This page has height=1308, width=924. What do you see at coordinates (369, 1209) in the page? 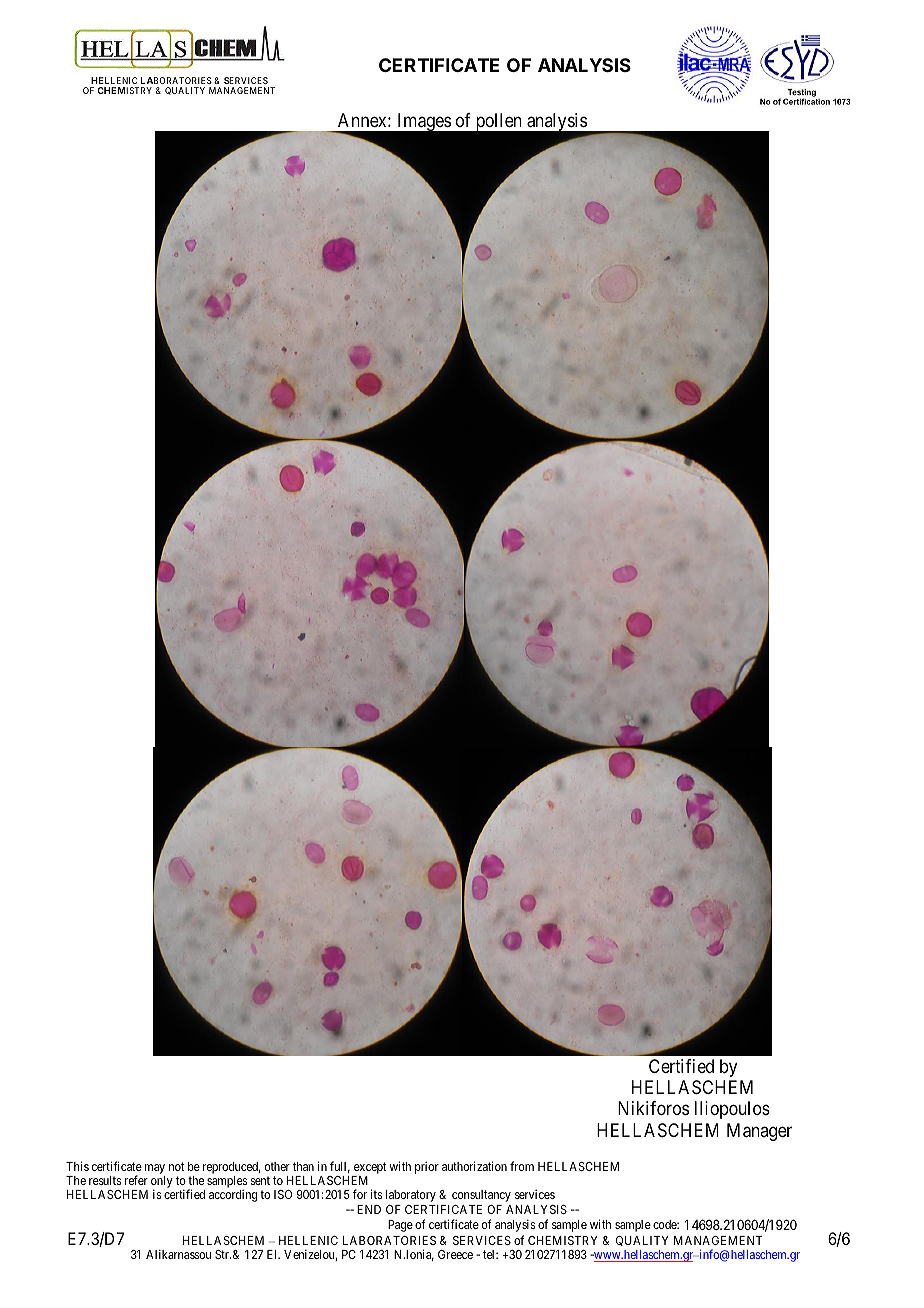
I see `END` at bounding box center [369, 1209].
